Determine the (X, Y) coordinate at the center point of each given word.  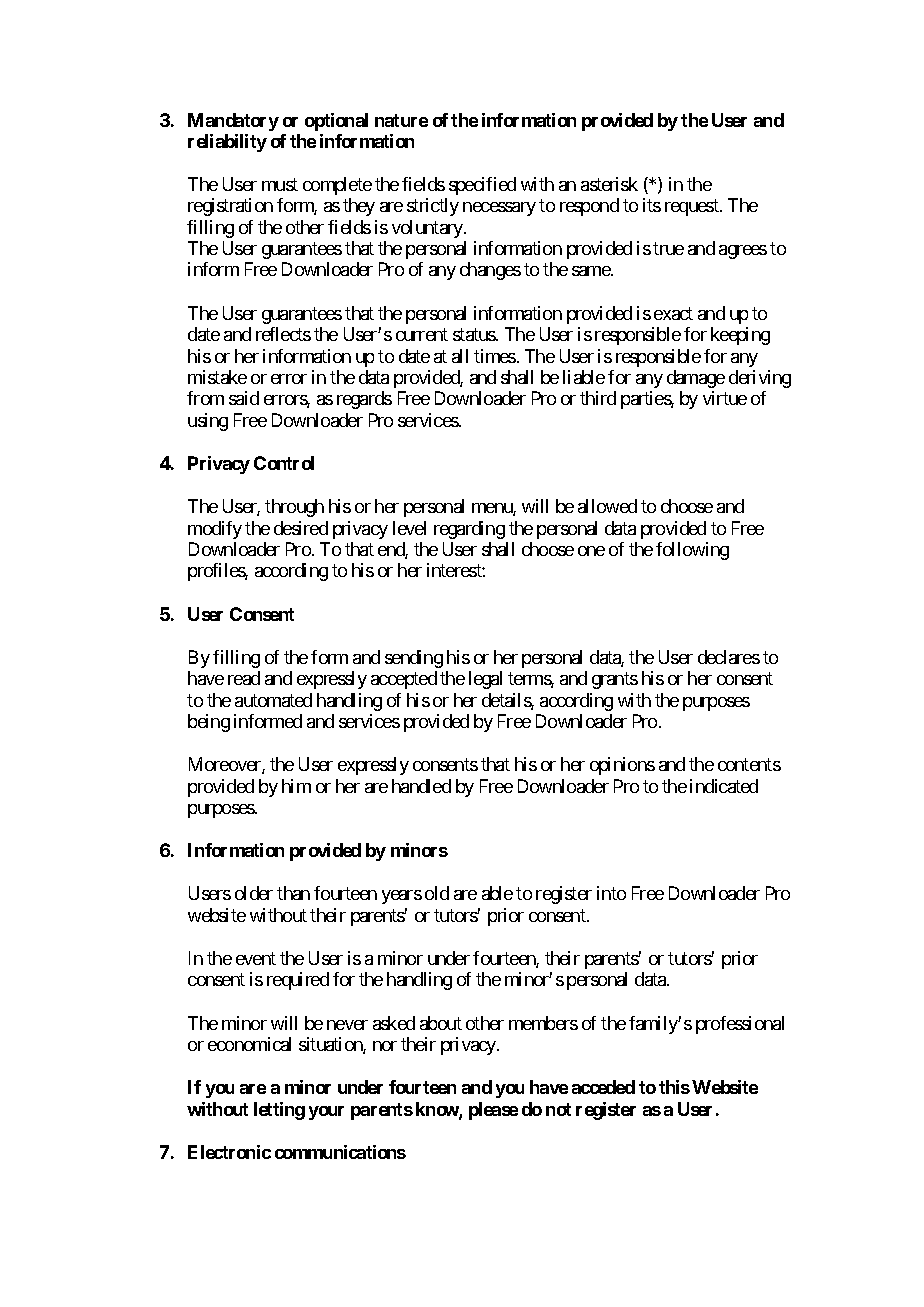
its (652, 205)
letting (279, 1111)
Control (284, 463)
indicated (724, 786)
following (692, 551)
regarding (469, 530)
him (296, 786)
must (280, 184)
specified (482, 186)
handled (421, 786)
